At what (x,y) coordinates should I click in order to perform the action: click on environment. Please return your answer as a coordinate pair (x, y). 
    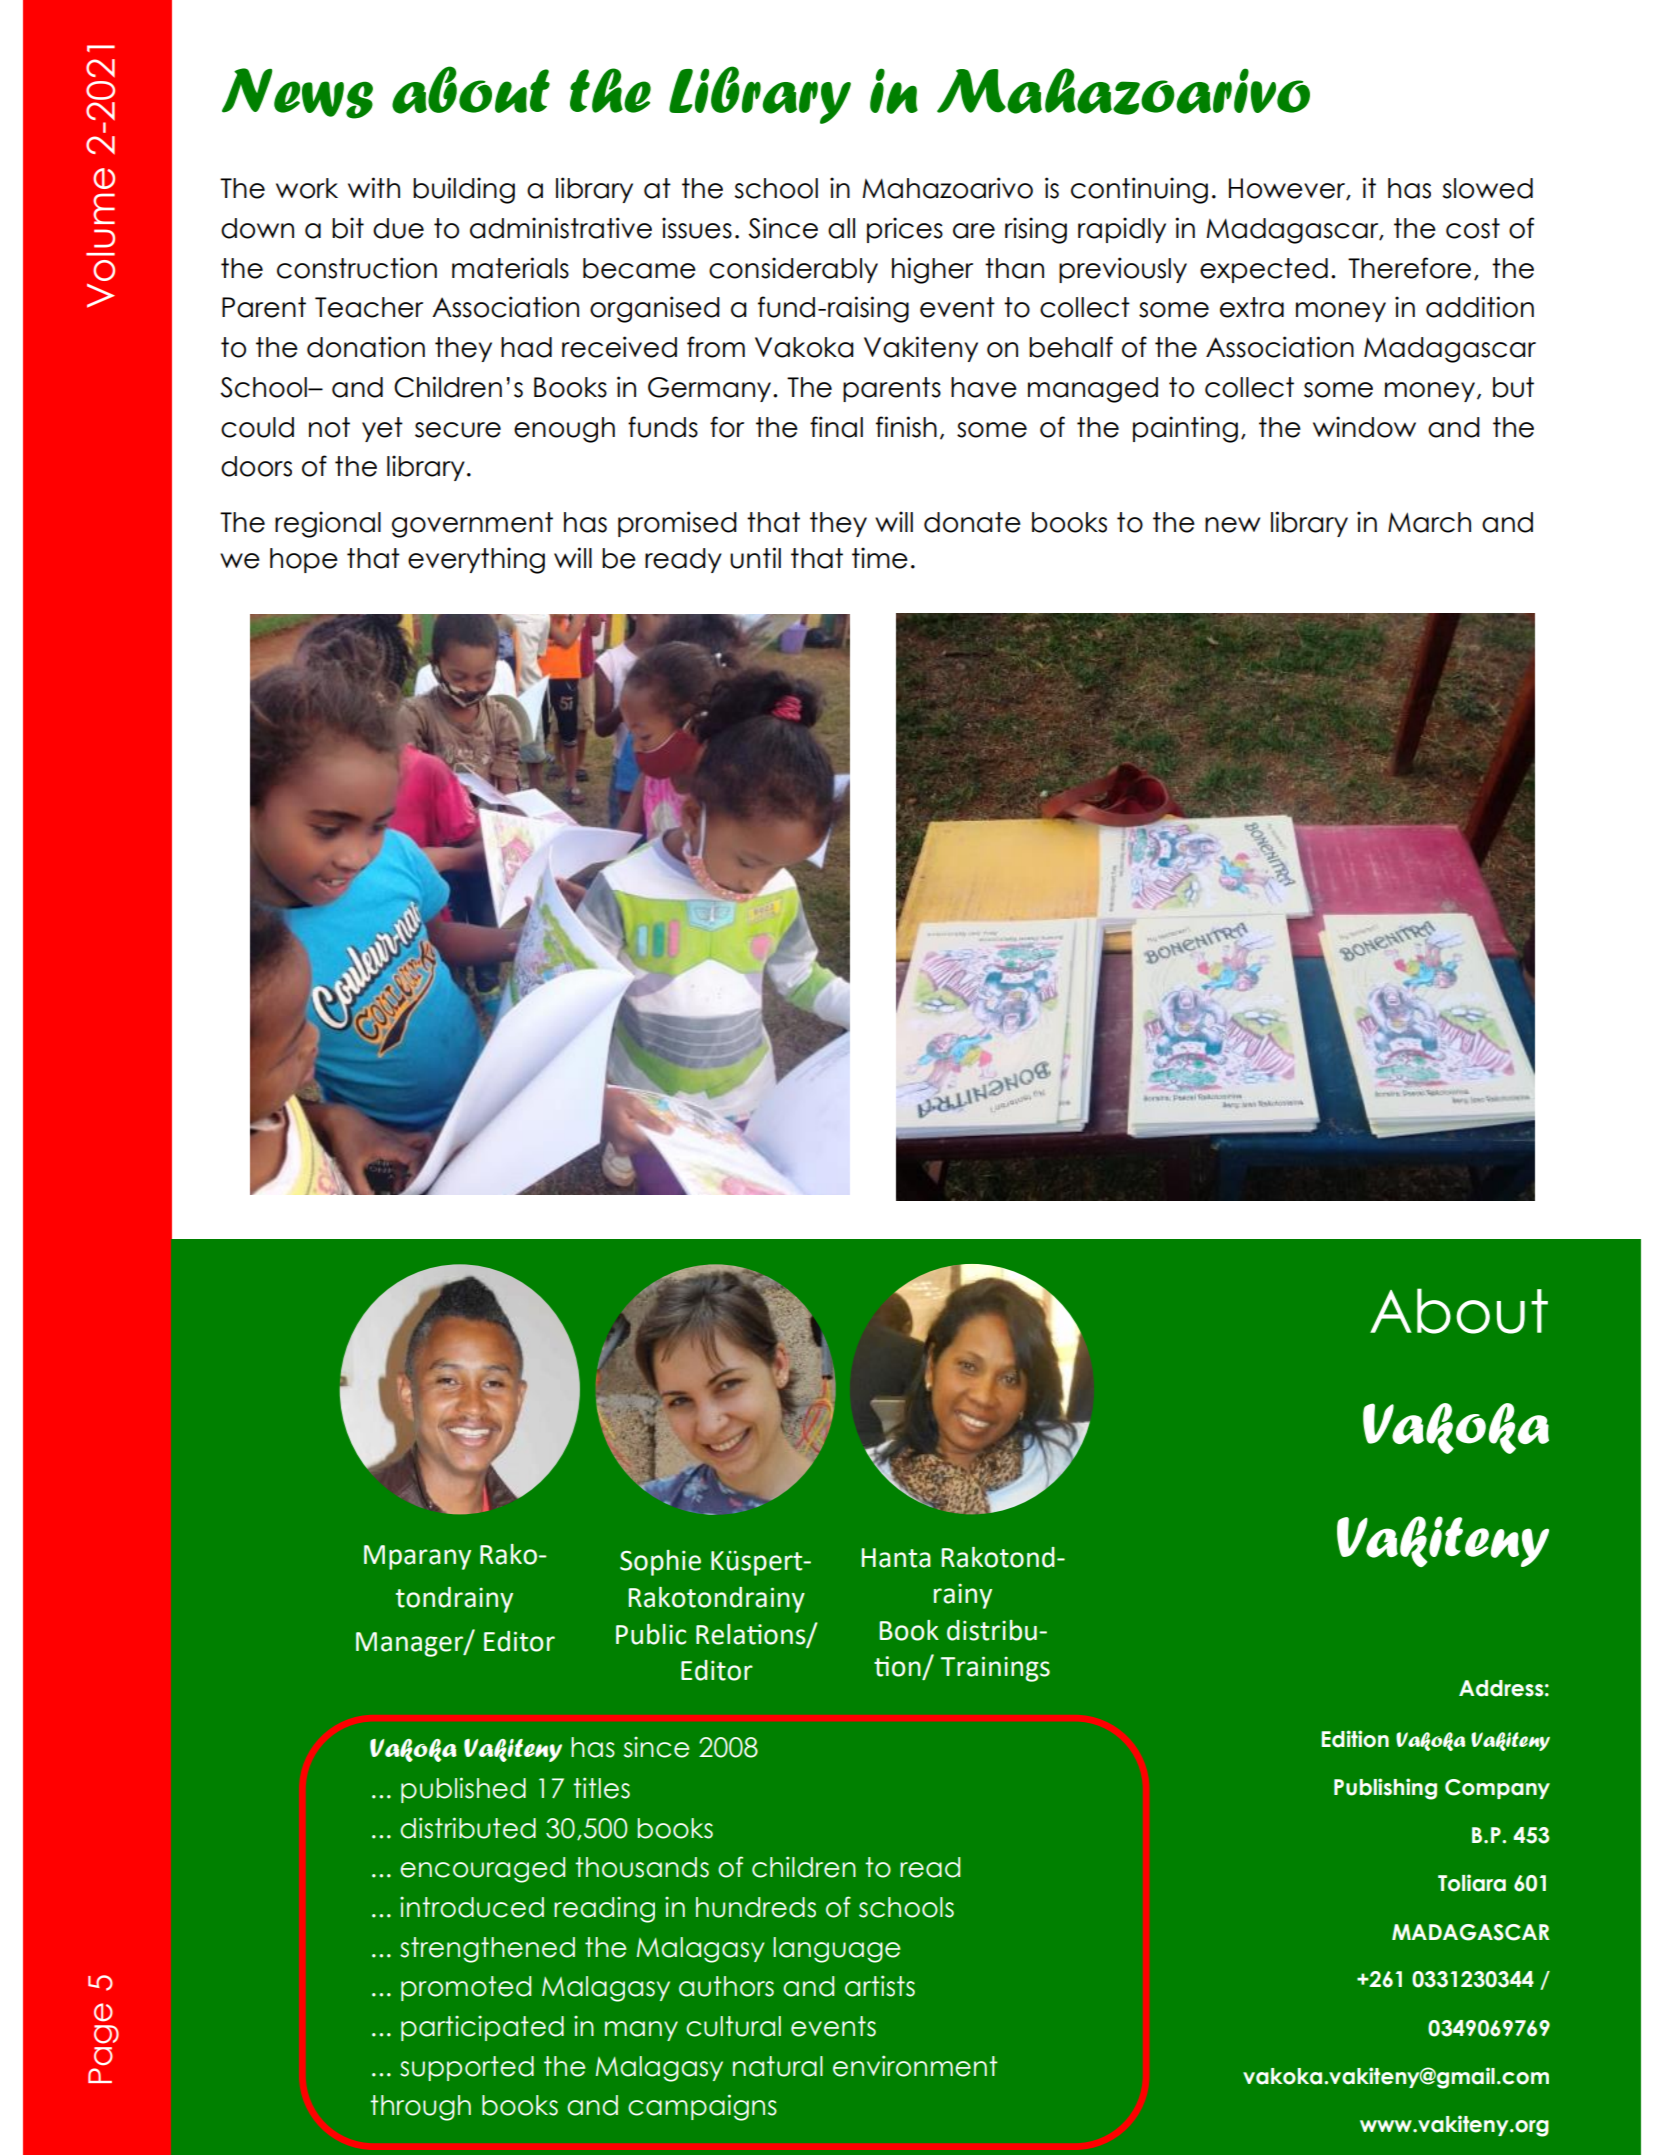
    Looking at the image, I should click on (915, 2066).
